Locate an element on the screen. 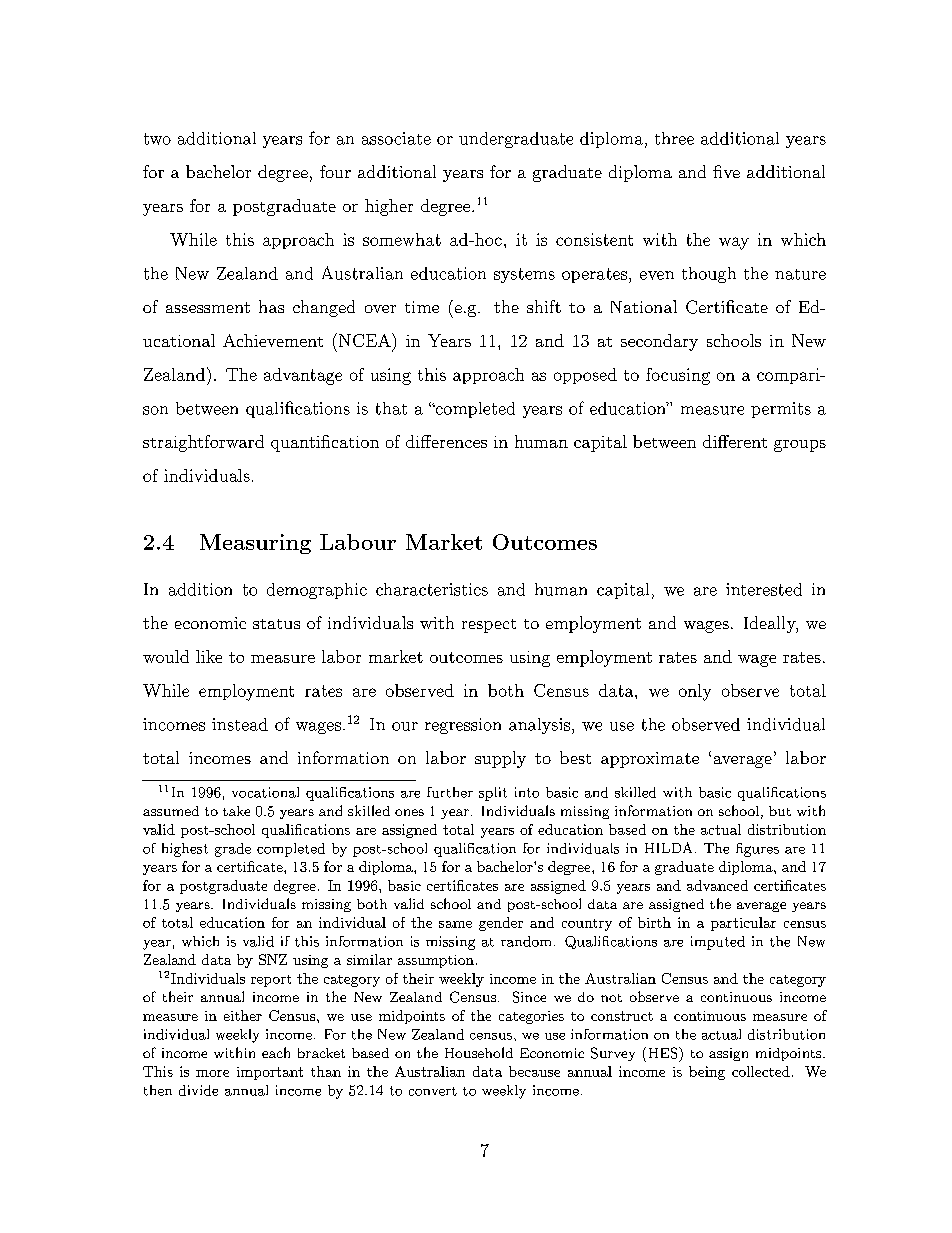 This screenshot has height=1233, width=952. vocational is located at coordinates (265, 792).
